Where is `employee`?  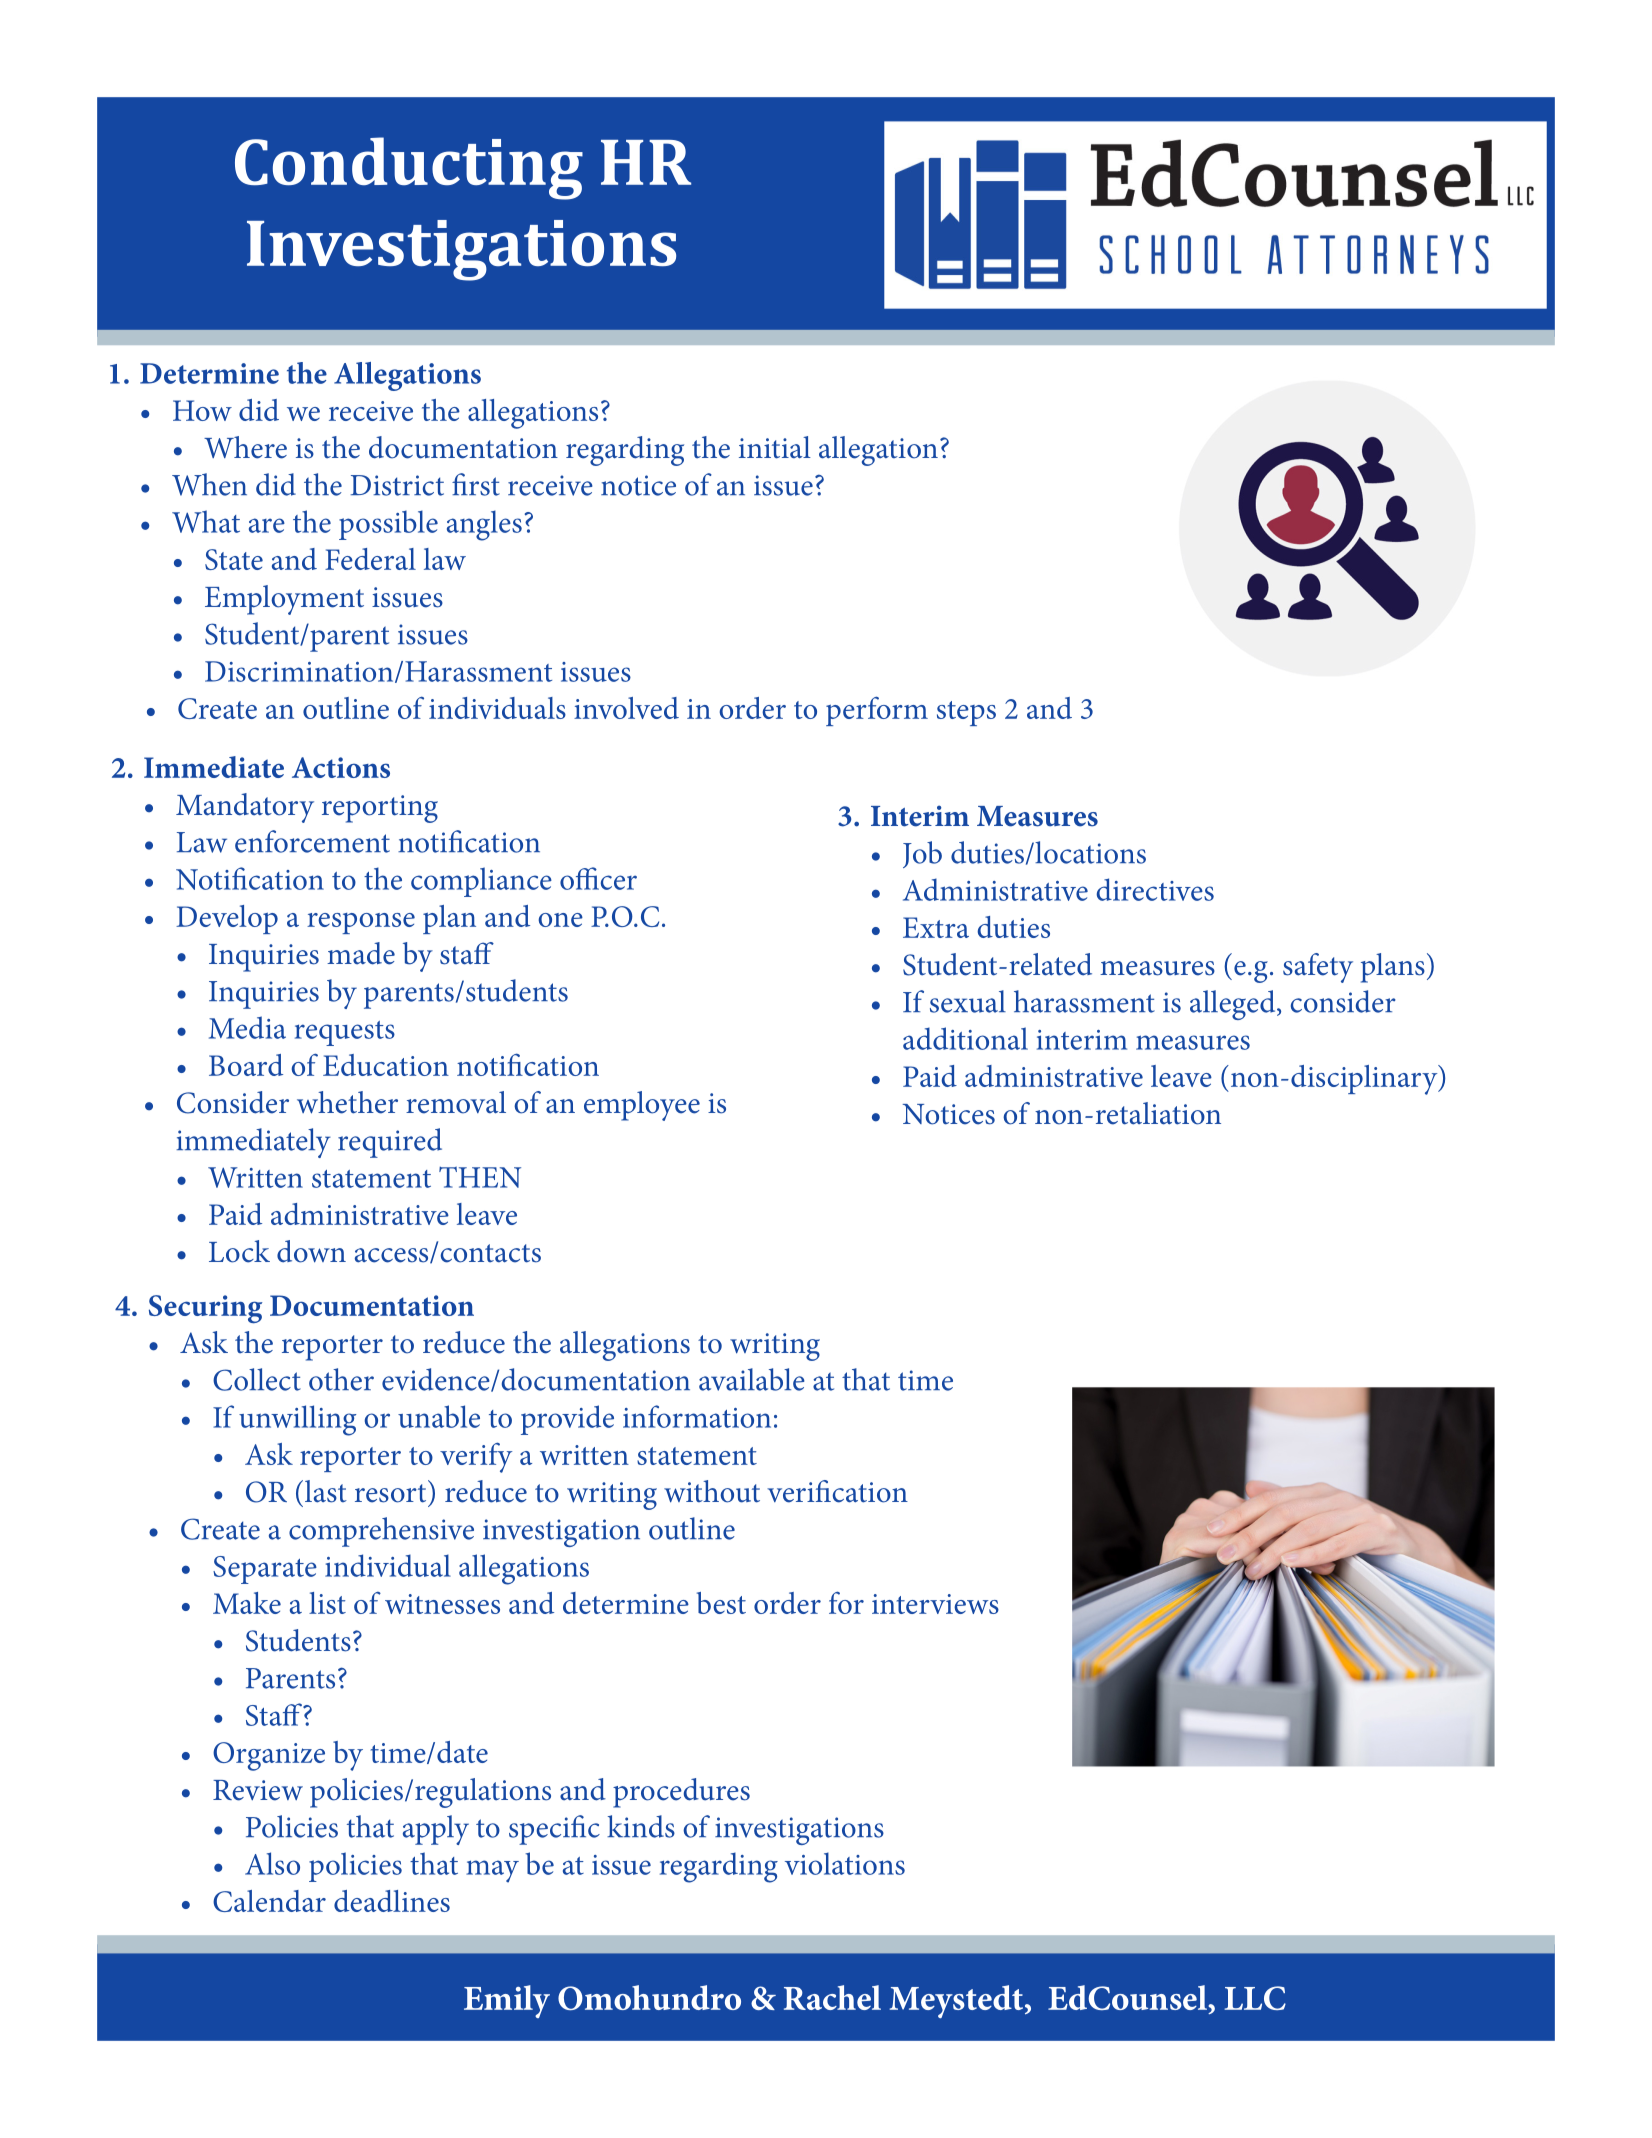
employee is located at coordinates (642, 1106).
